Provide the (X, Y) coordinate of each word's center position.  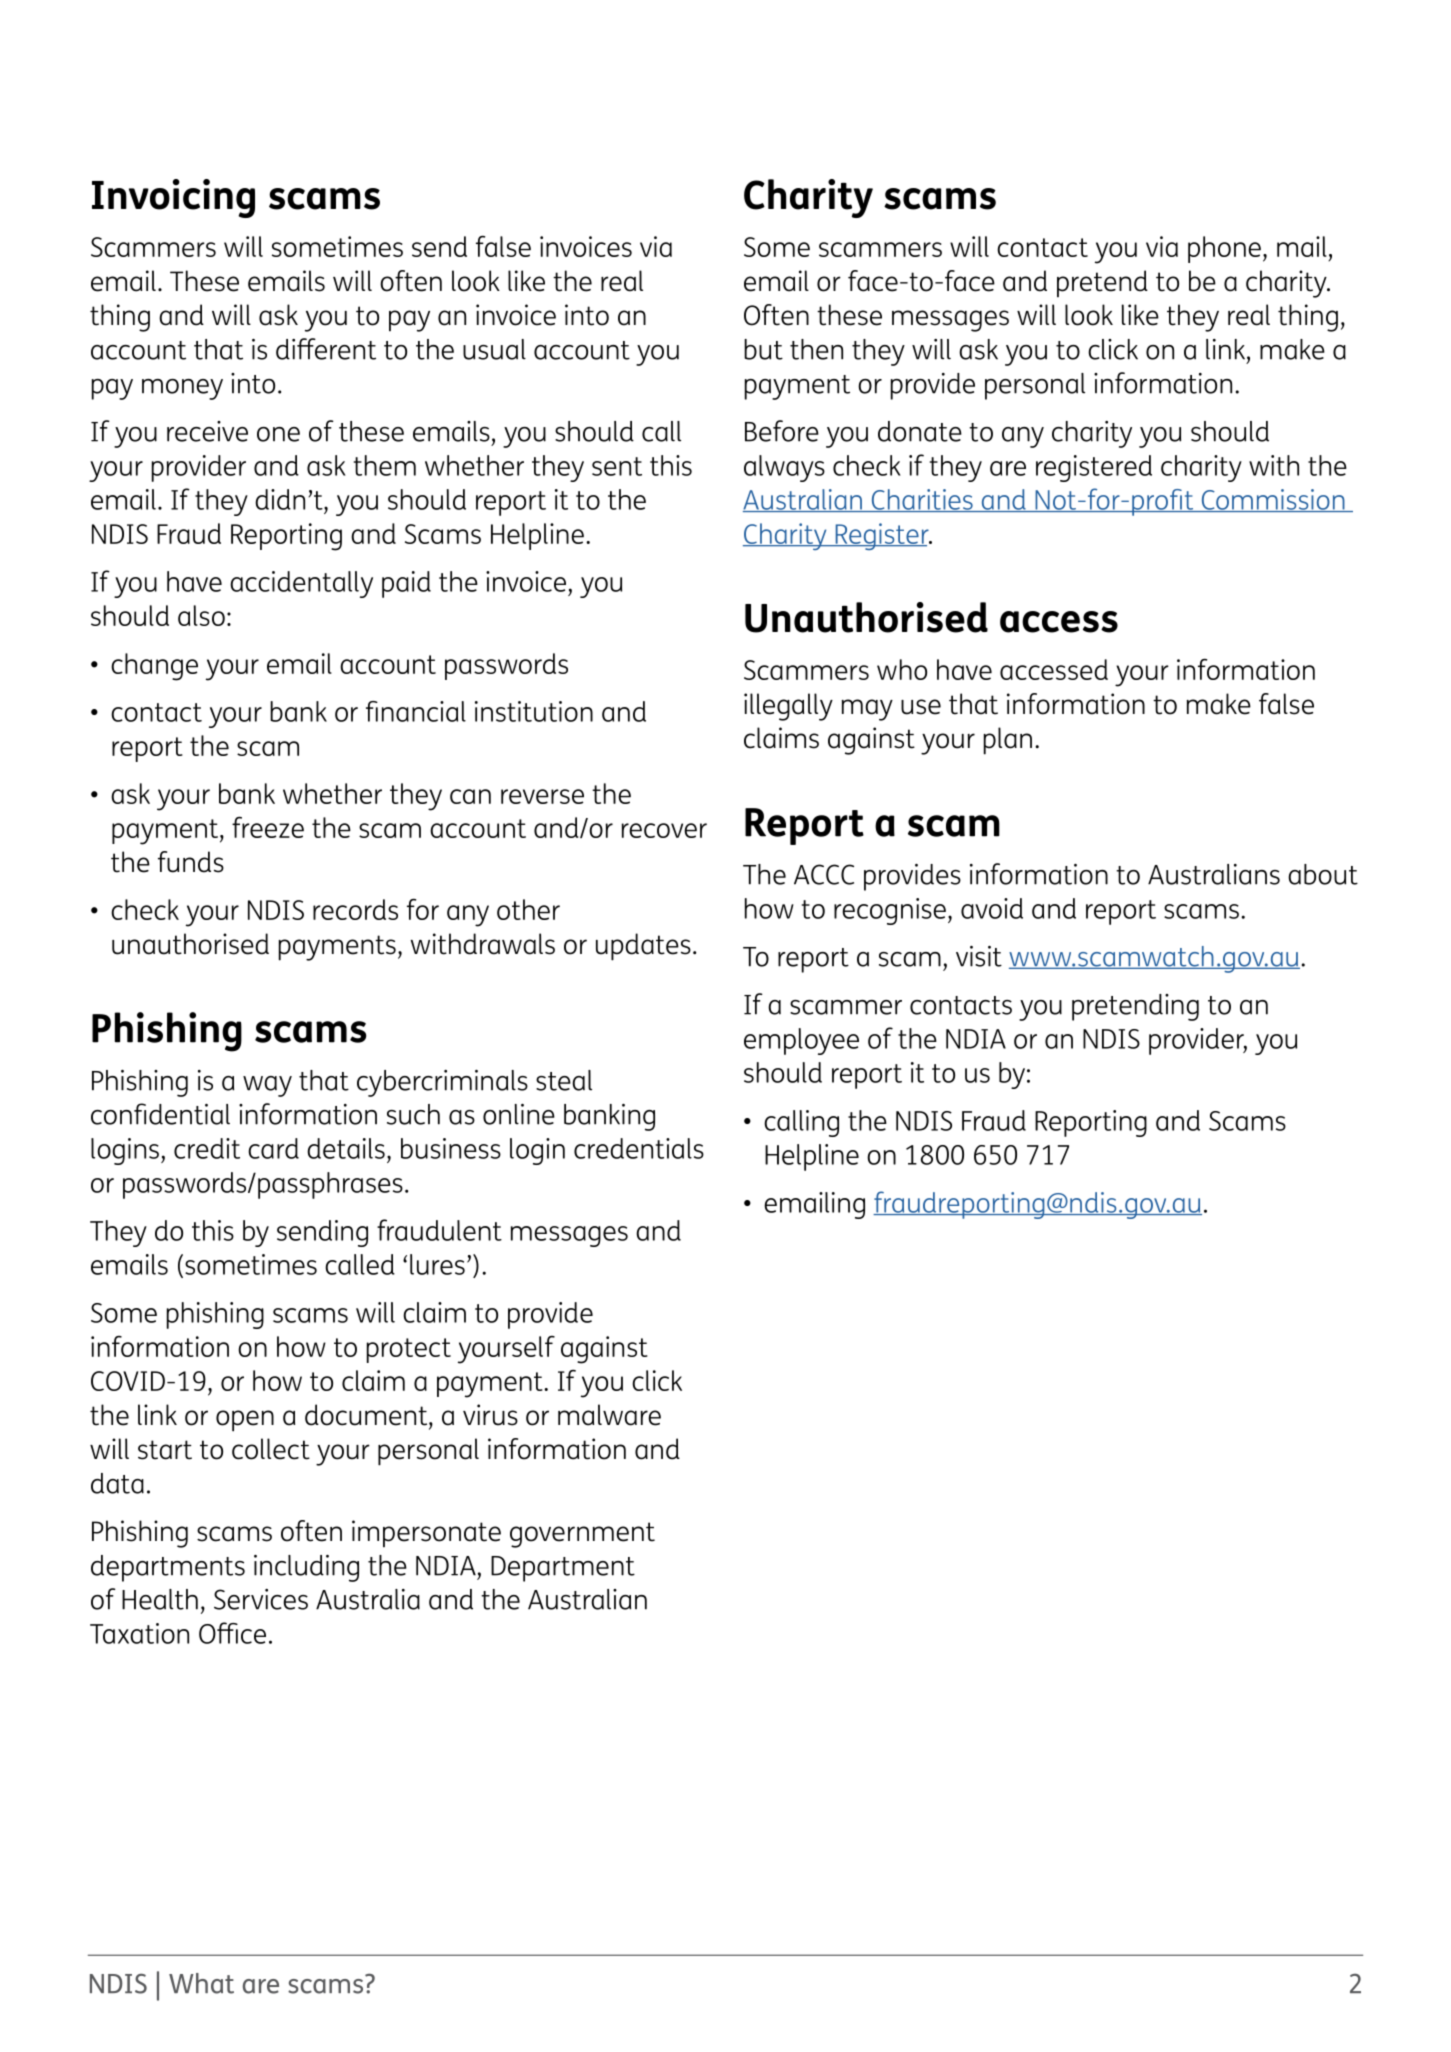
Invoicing (173, 198)
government (582, 1535)
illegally (788, 707)
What (201, 1983)
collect (271, 1449)
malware (609, 1415)
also (201, 615)
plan (1008, 741)
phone (1224, 249)
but (763, 349)
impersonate (426, 1534)
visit (979, 956)
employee (801, 1041)
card (273, 1148)
